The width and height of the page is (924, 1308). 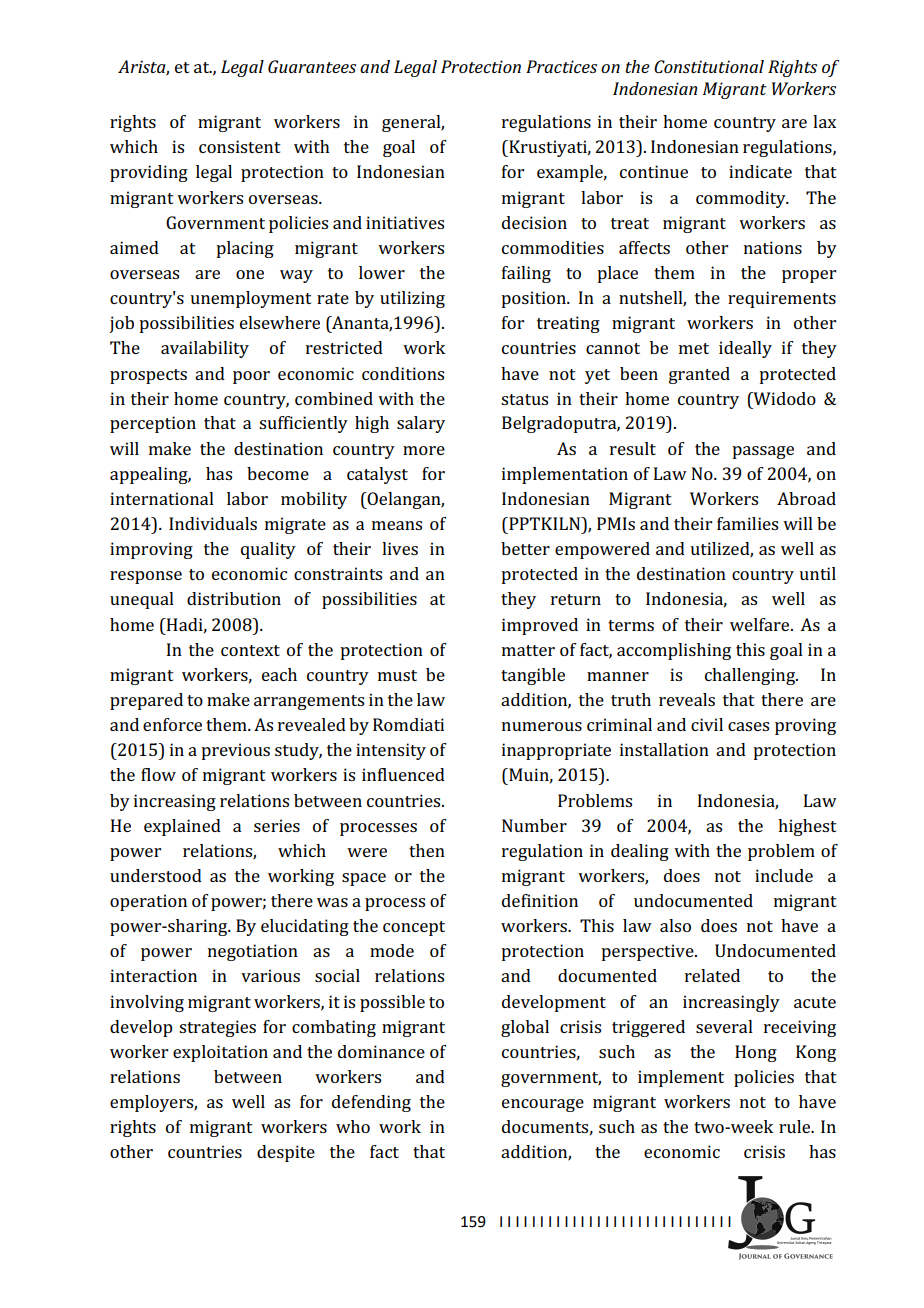 I want to click on Constitutional, so click(x=709, y=66).
